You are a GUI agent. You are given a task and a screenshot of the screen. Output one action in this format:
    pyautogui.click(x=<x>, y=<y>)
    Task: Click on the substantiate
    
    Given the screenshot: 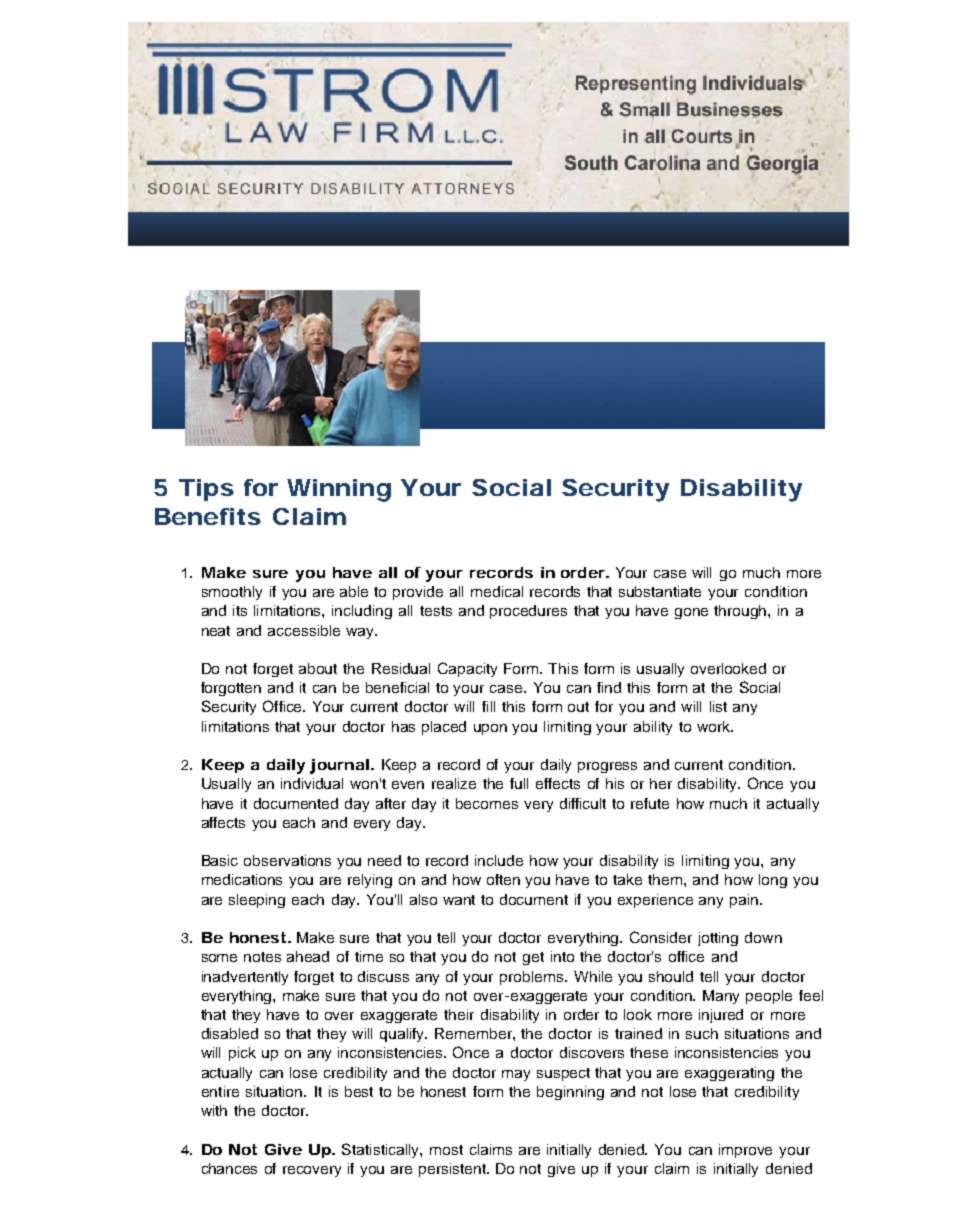 What is the action you would take?
    pyautogui.click(x=660, y=591)
